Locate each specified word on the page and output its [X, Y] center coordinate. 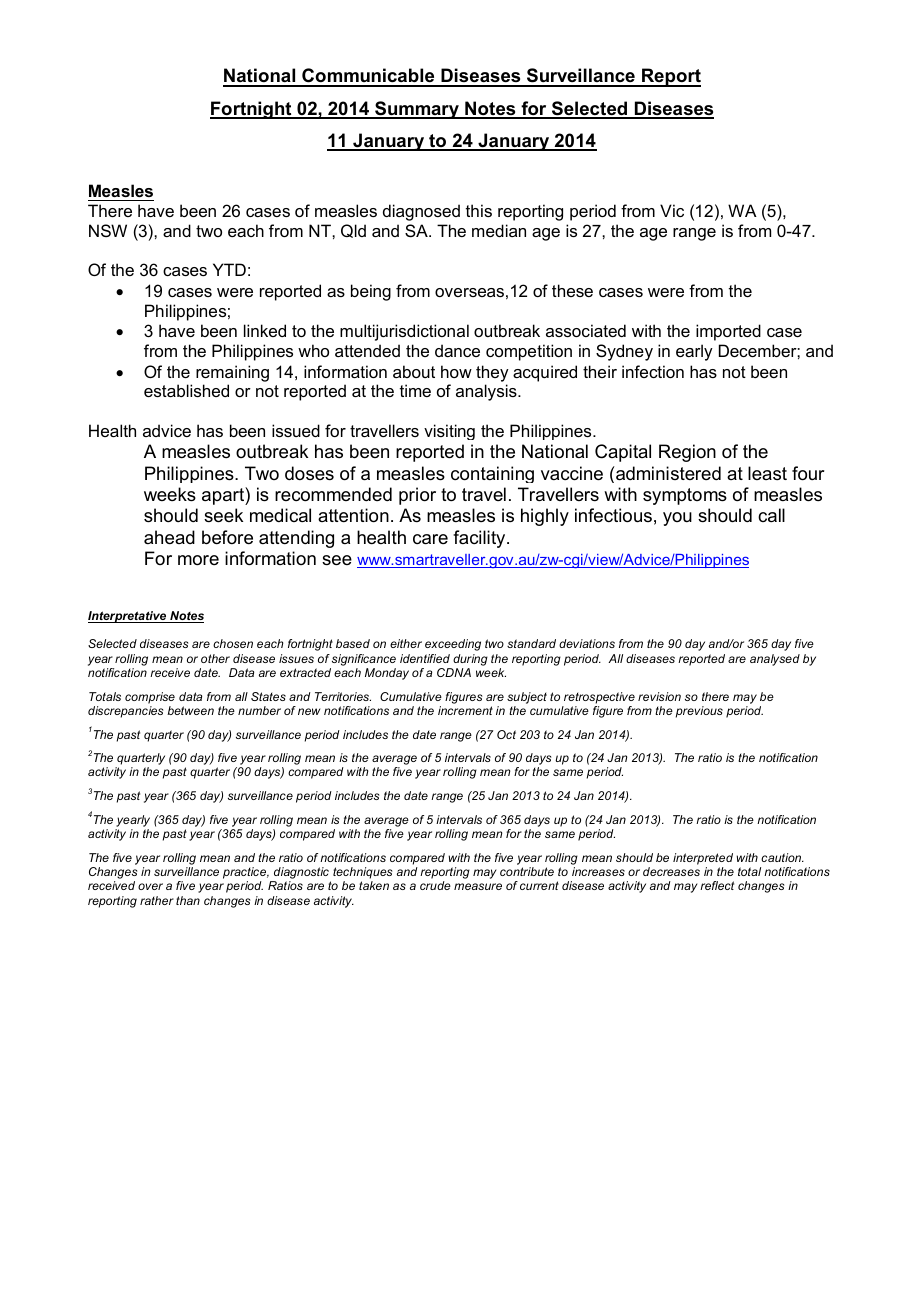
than [188, 900]
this [479, 210]
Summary [417, 110]
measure [478, 886]
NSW [108, 230]
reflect [717, 885]
